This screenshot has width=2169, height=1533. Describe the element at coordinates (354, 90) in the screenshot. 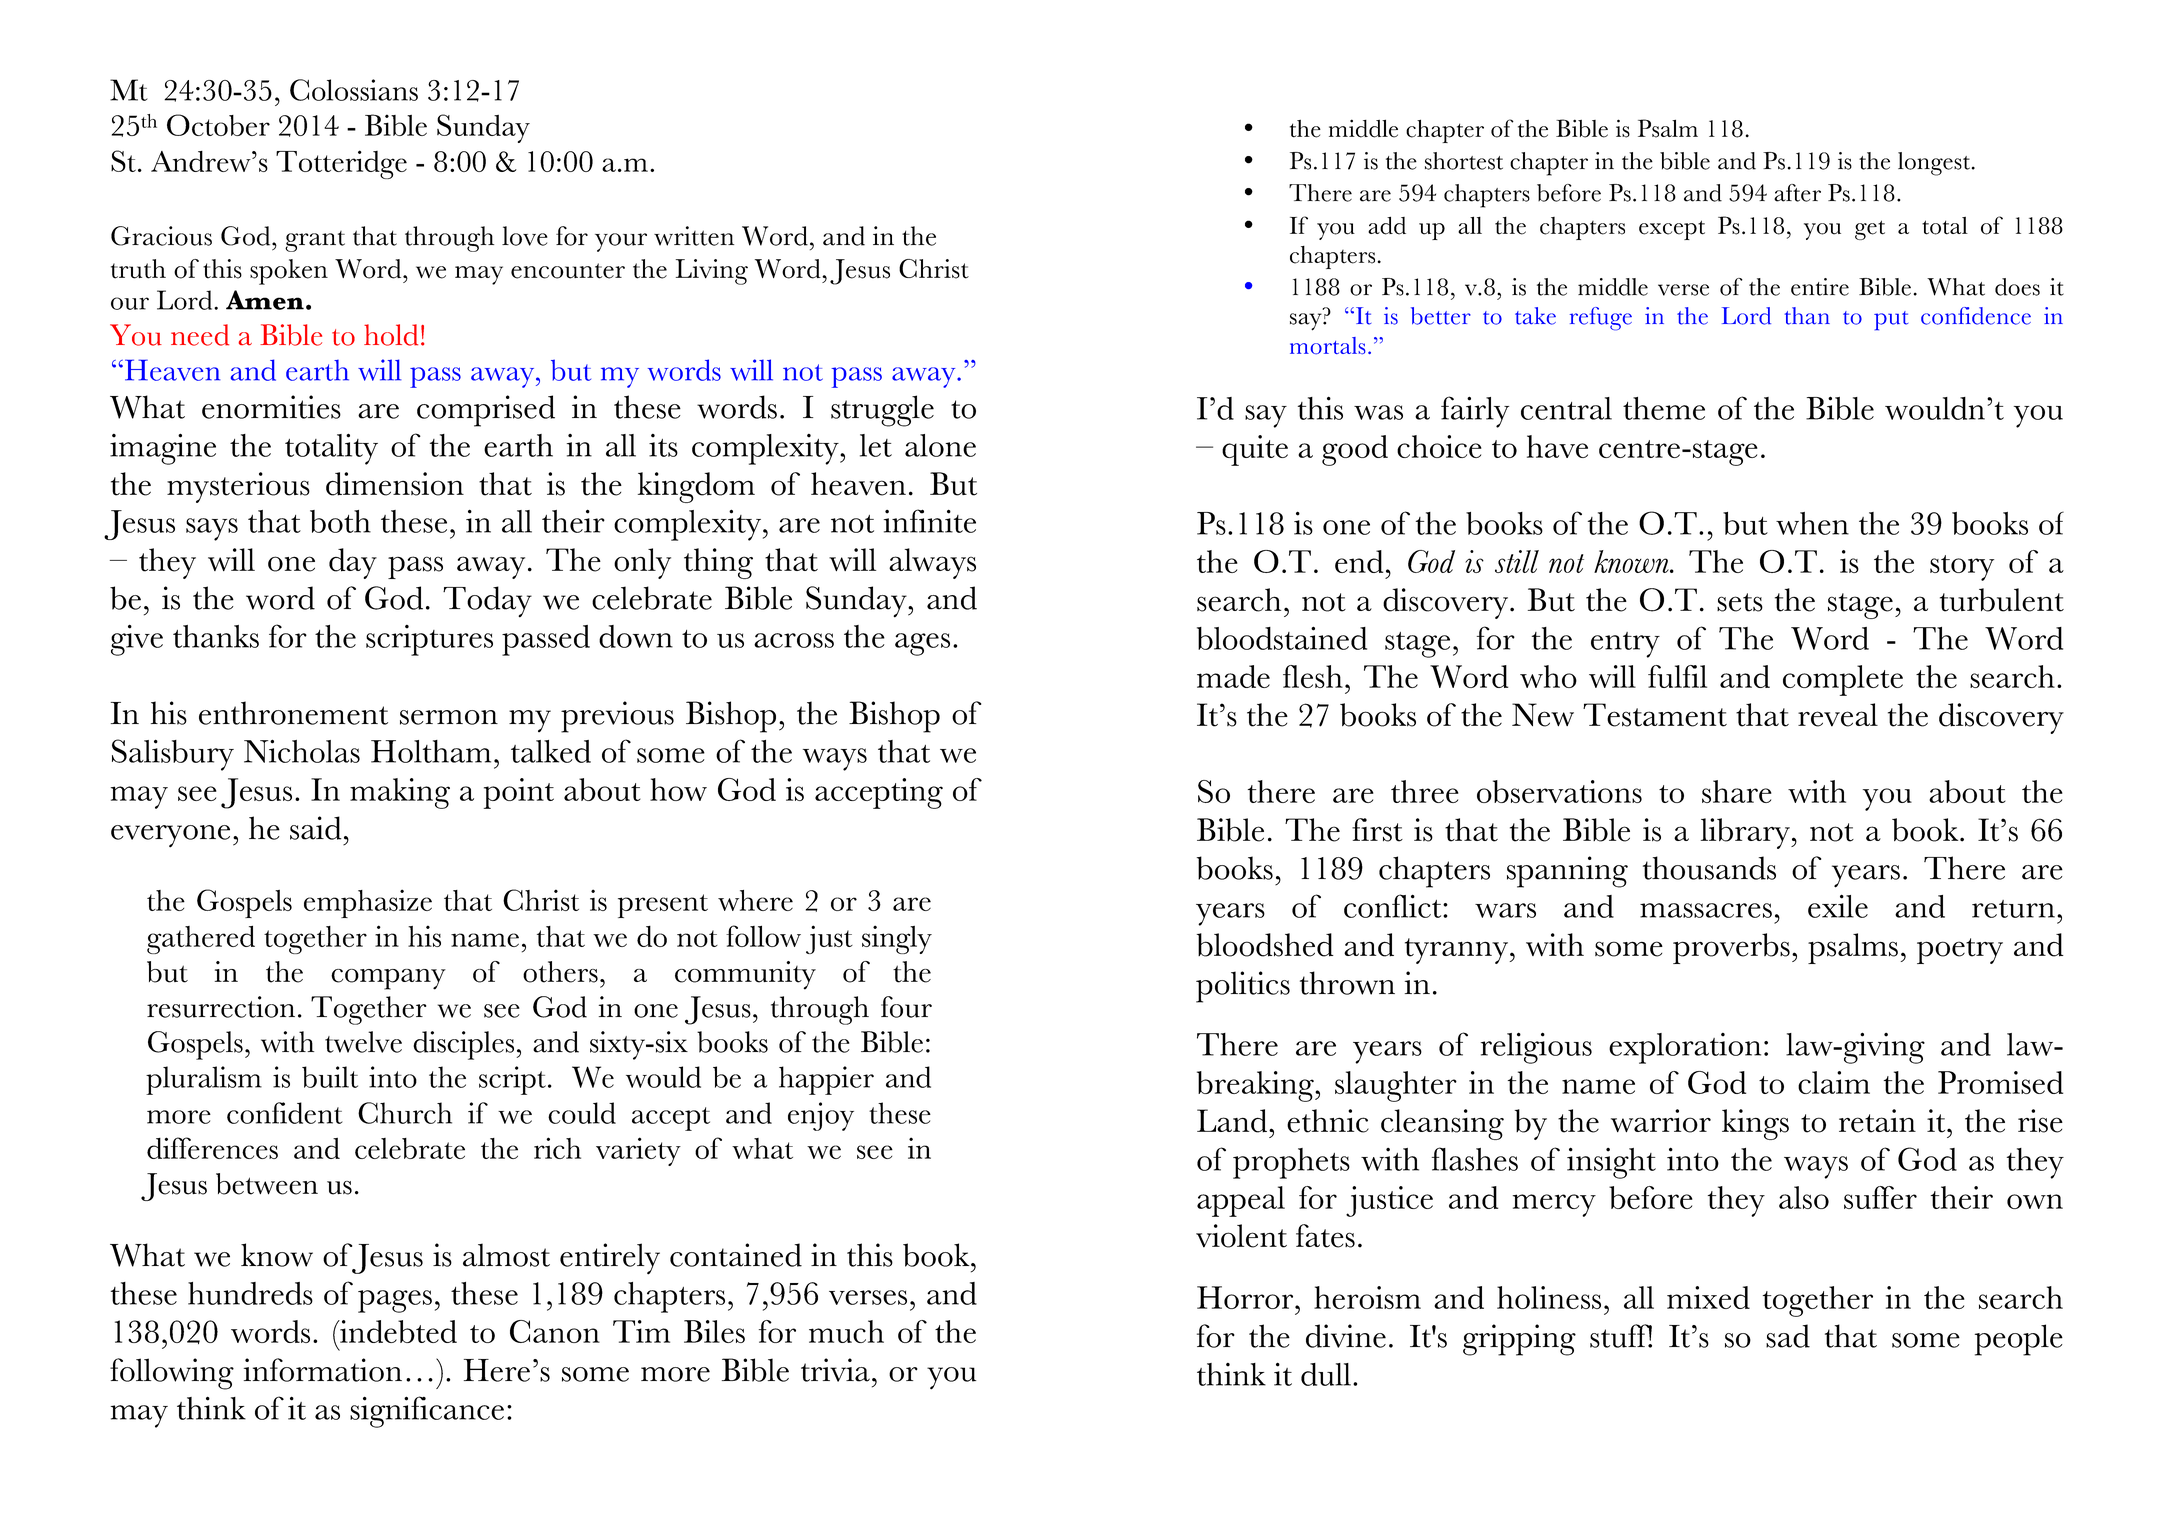

I see `Colossians` at that location.
